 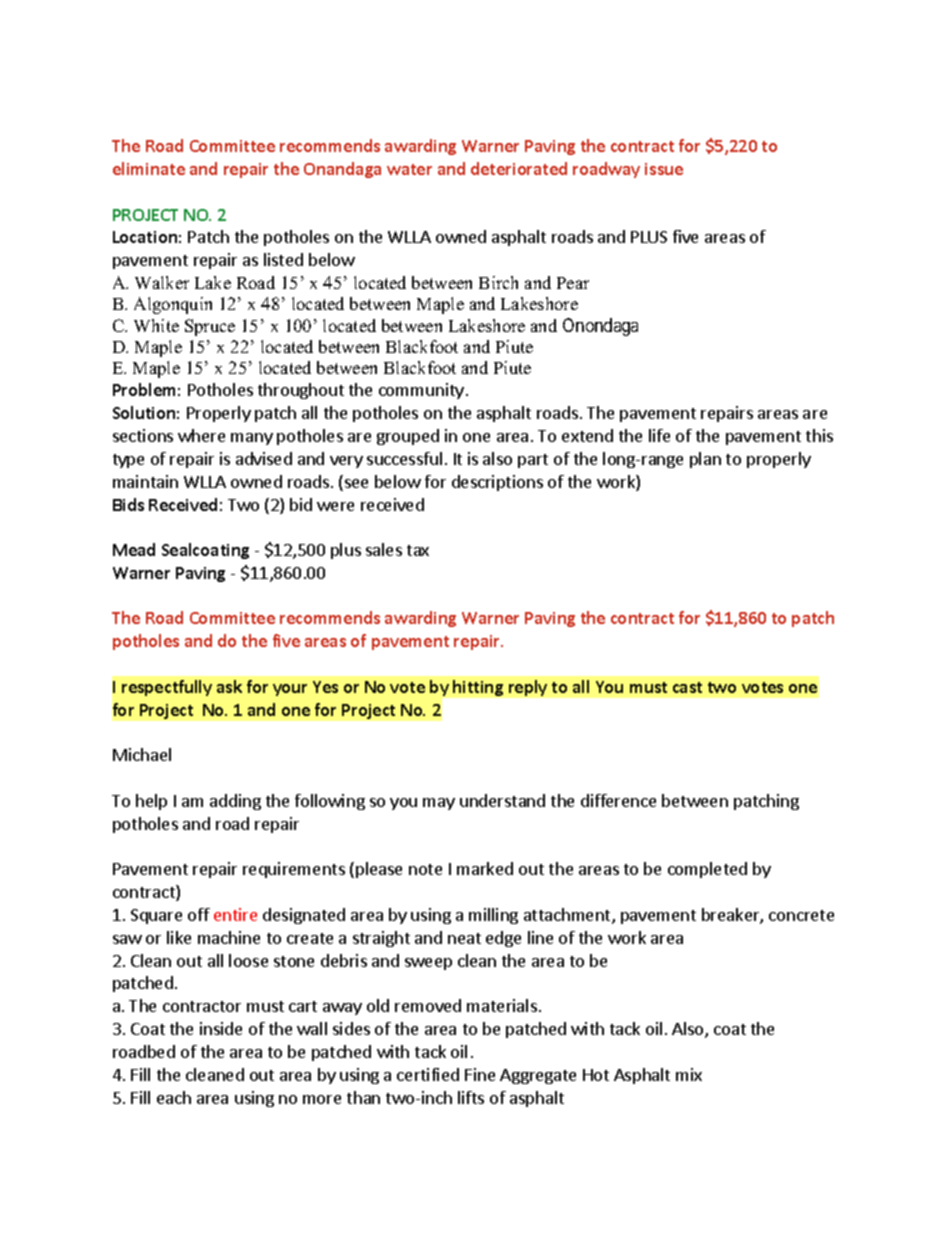 I want to click on ask, so click(x=229, y=686).
